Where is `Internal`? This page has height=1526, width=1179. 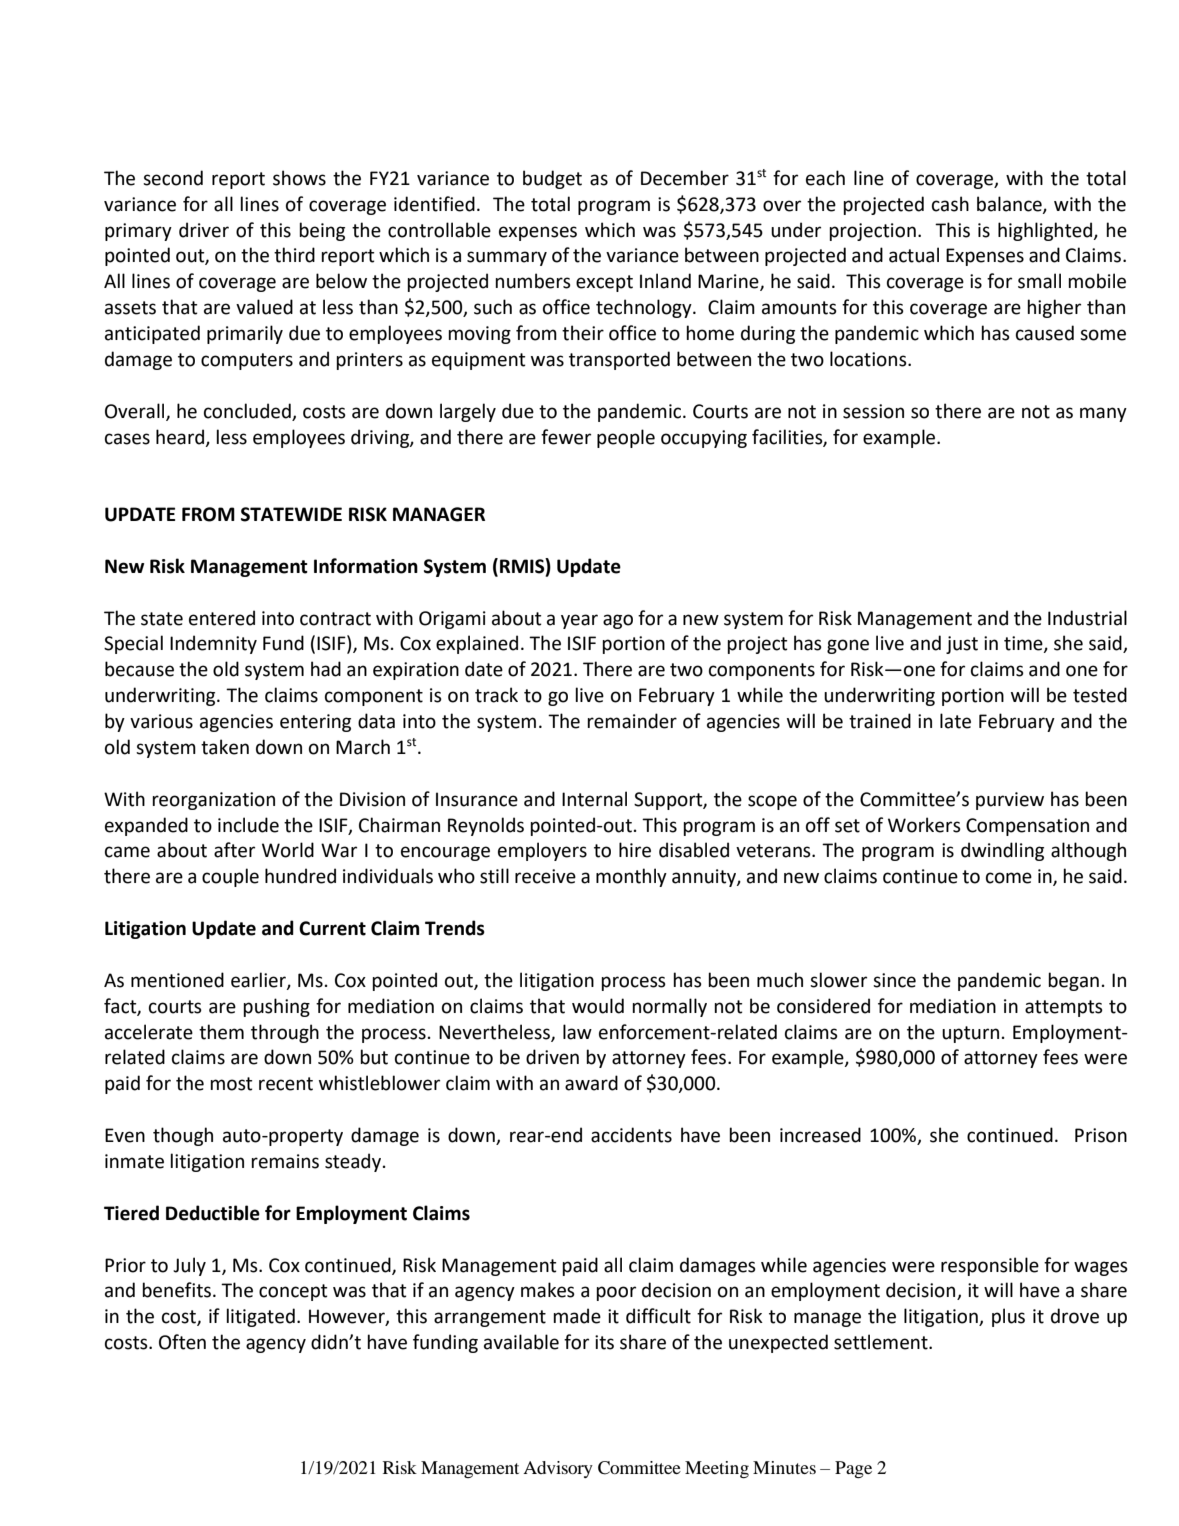
Internal is located at coordinates (594, 799).
